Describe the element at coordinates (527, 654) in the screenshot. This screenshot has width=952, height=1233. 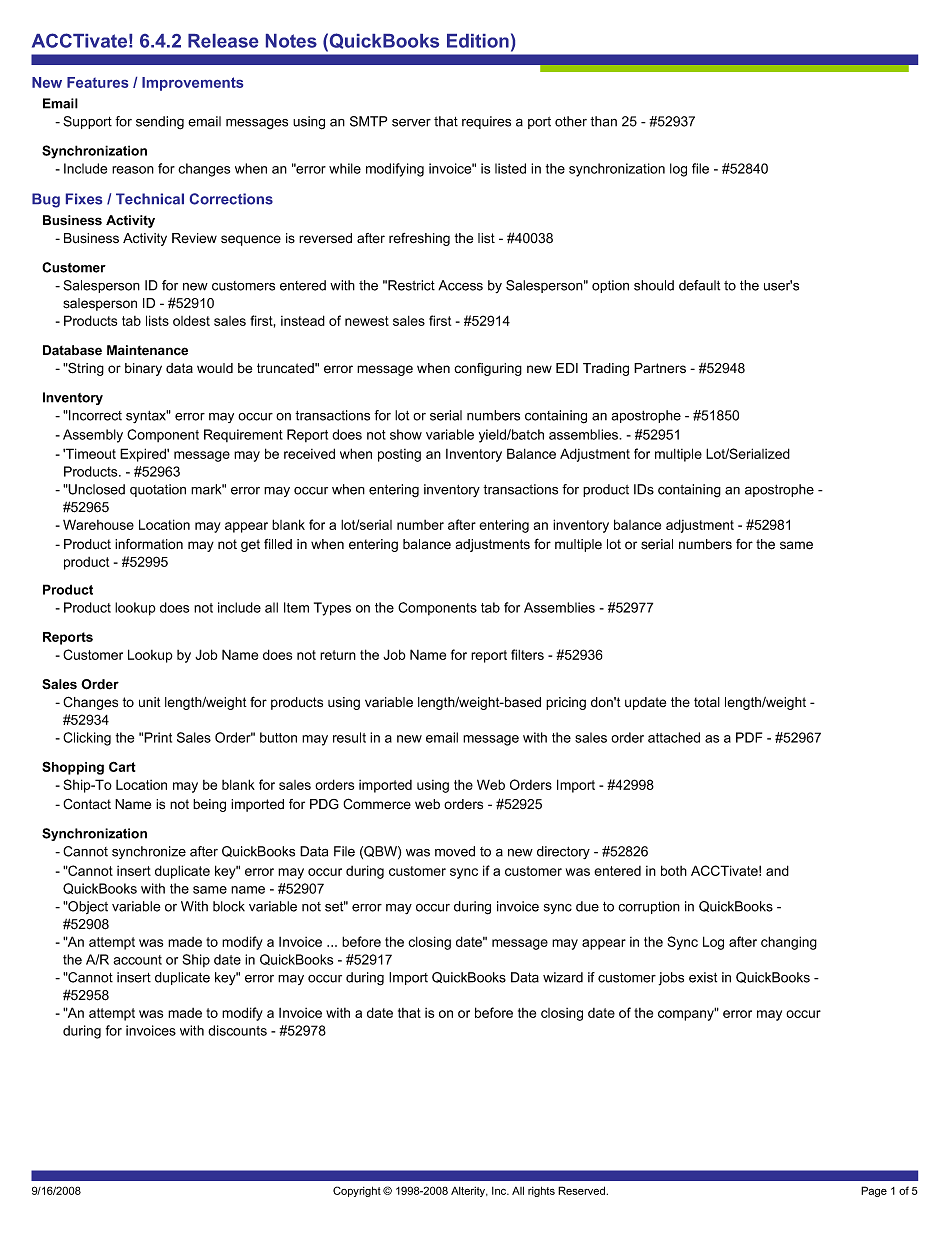
I see `filters` at that location.
